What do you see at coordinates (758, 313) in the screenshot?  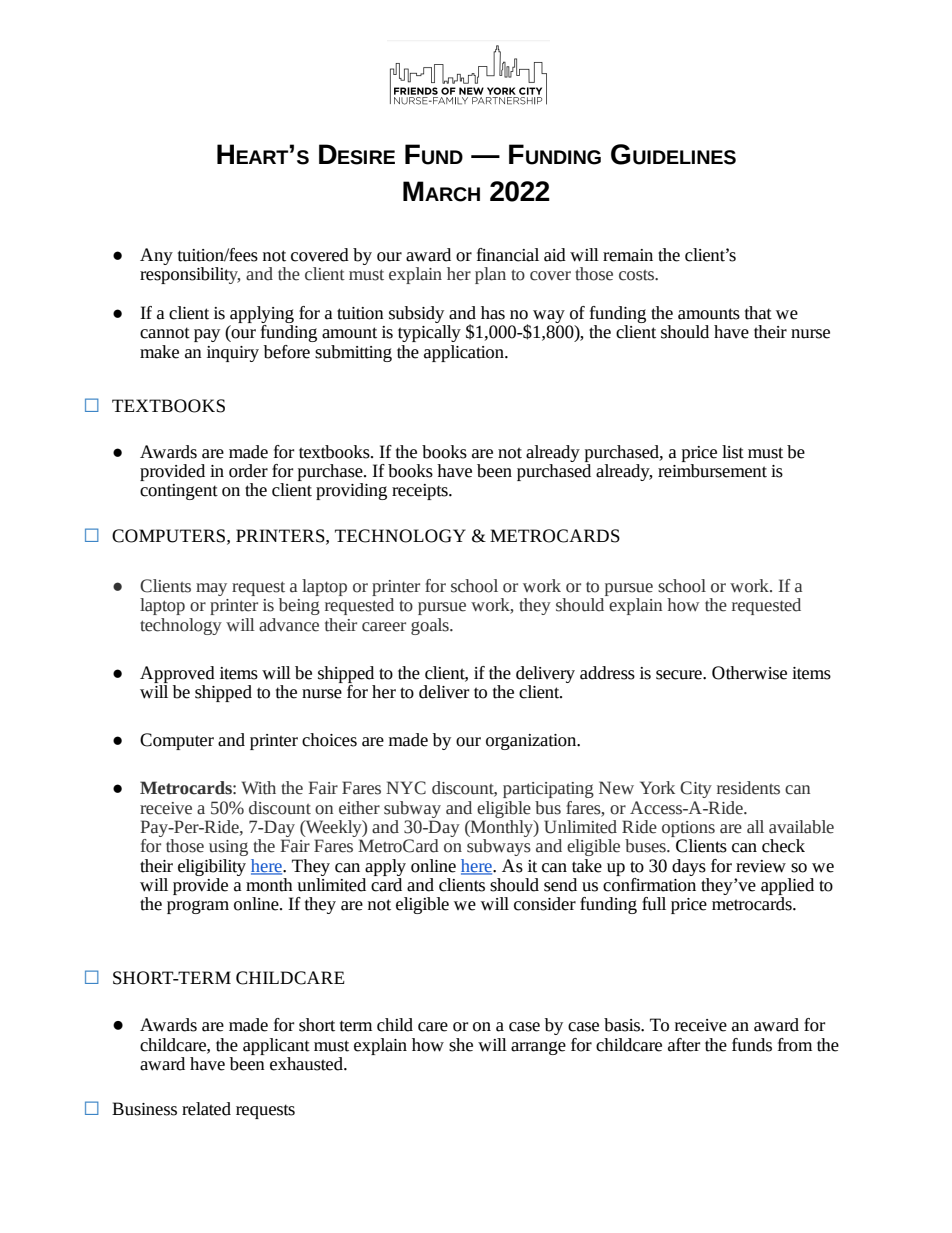 I see `that` at bounding box center [758, 313].
